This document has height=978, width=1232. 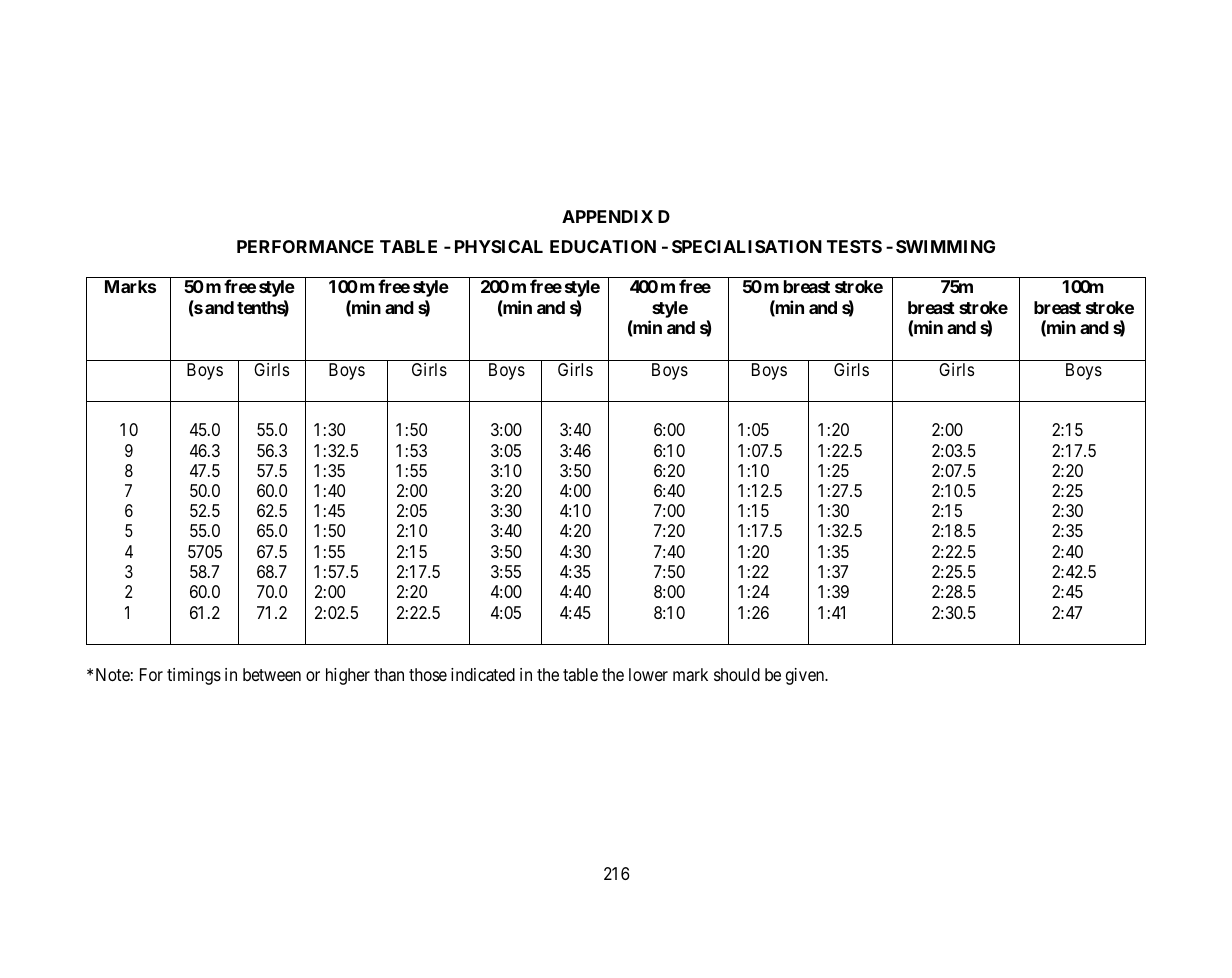 What do you see at coordinates (737, 674) in the document?
I see `should` at bounding box center [737, 674].
